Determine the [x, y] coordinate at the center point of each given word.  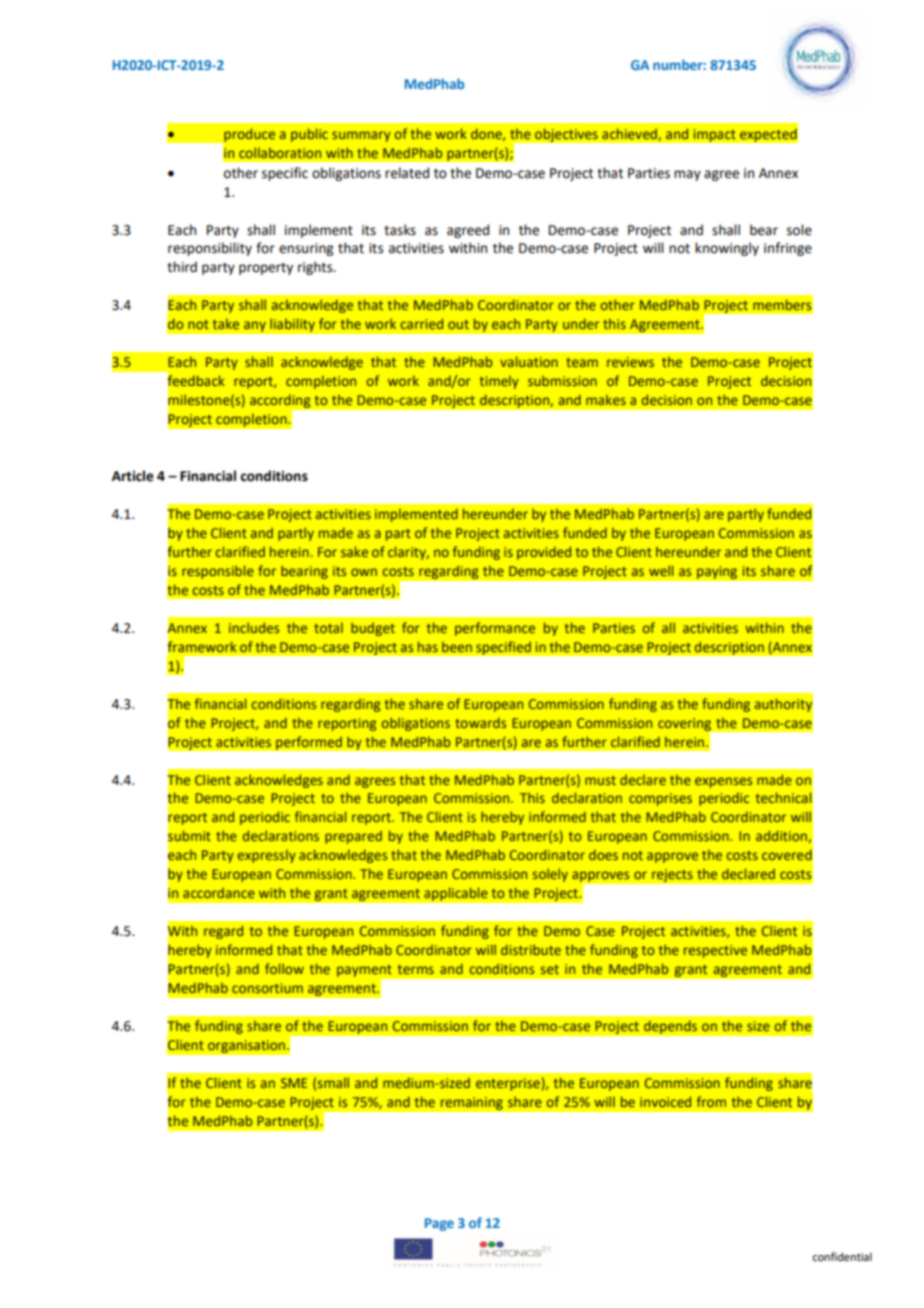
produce [248, 136]
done [487, 134]
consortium [267, 988]
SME [294, 1083]
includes [254, 627]
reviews [630, 362]
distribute [531, 949]
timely [499, 382]
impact [714, 135]
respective [715, 951]
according [280, 401]
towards [480, 722]
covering [686, 725]
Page [439, 1224]
